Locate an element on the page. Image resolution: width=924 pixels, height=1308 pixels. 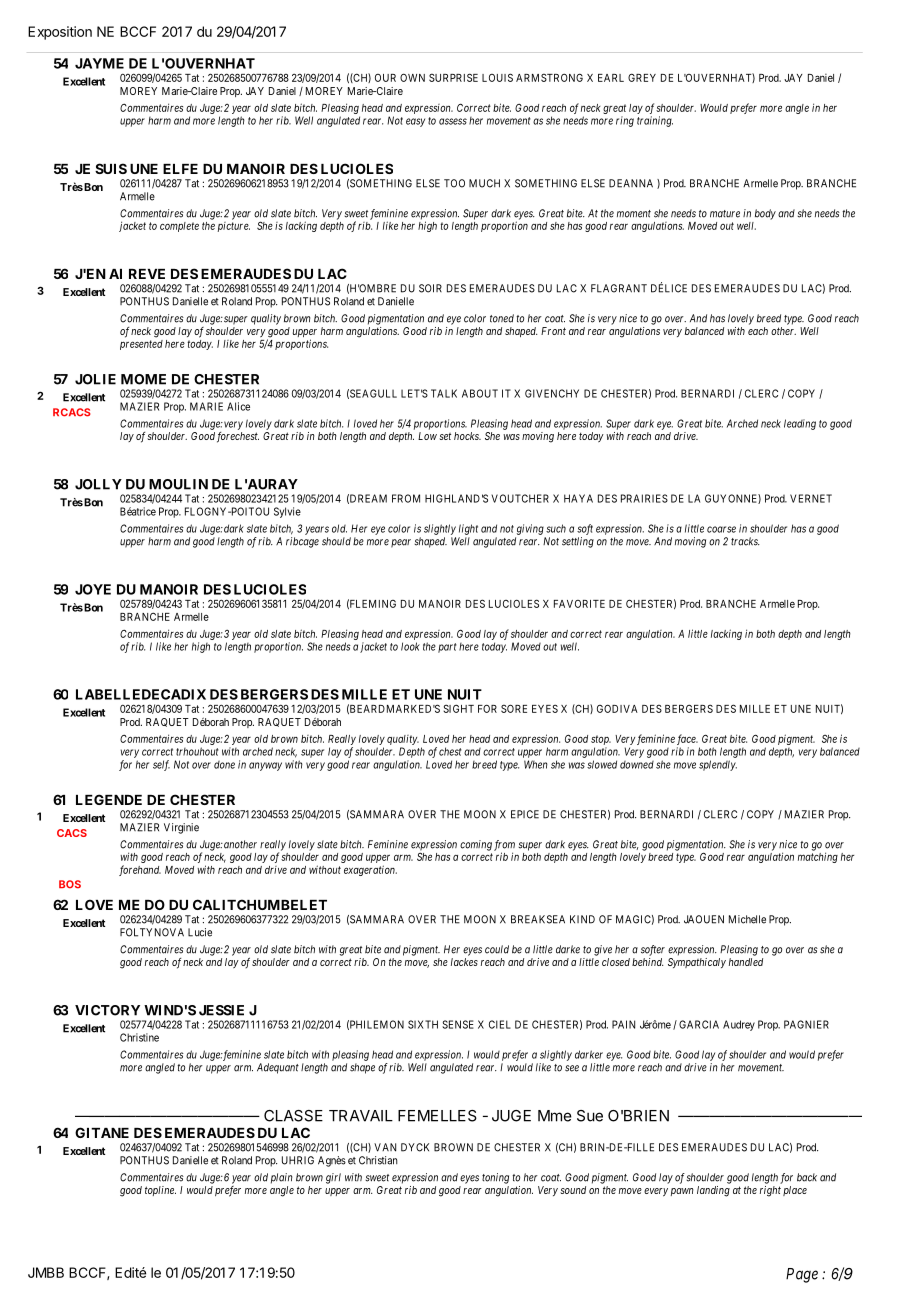
leading is located at coordinates (800, 424).
